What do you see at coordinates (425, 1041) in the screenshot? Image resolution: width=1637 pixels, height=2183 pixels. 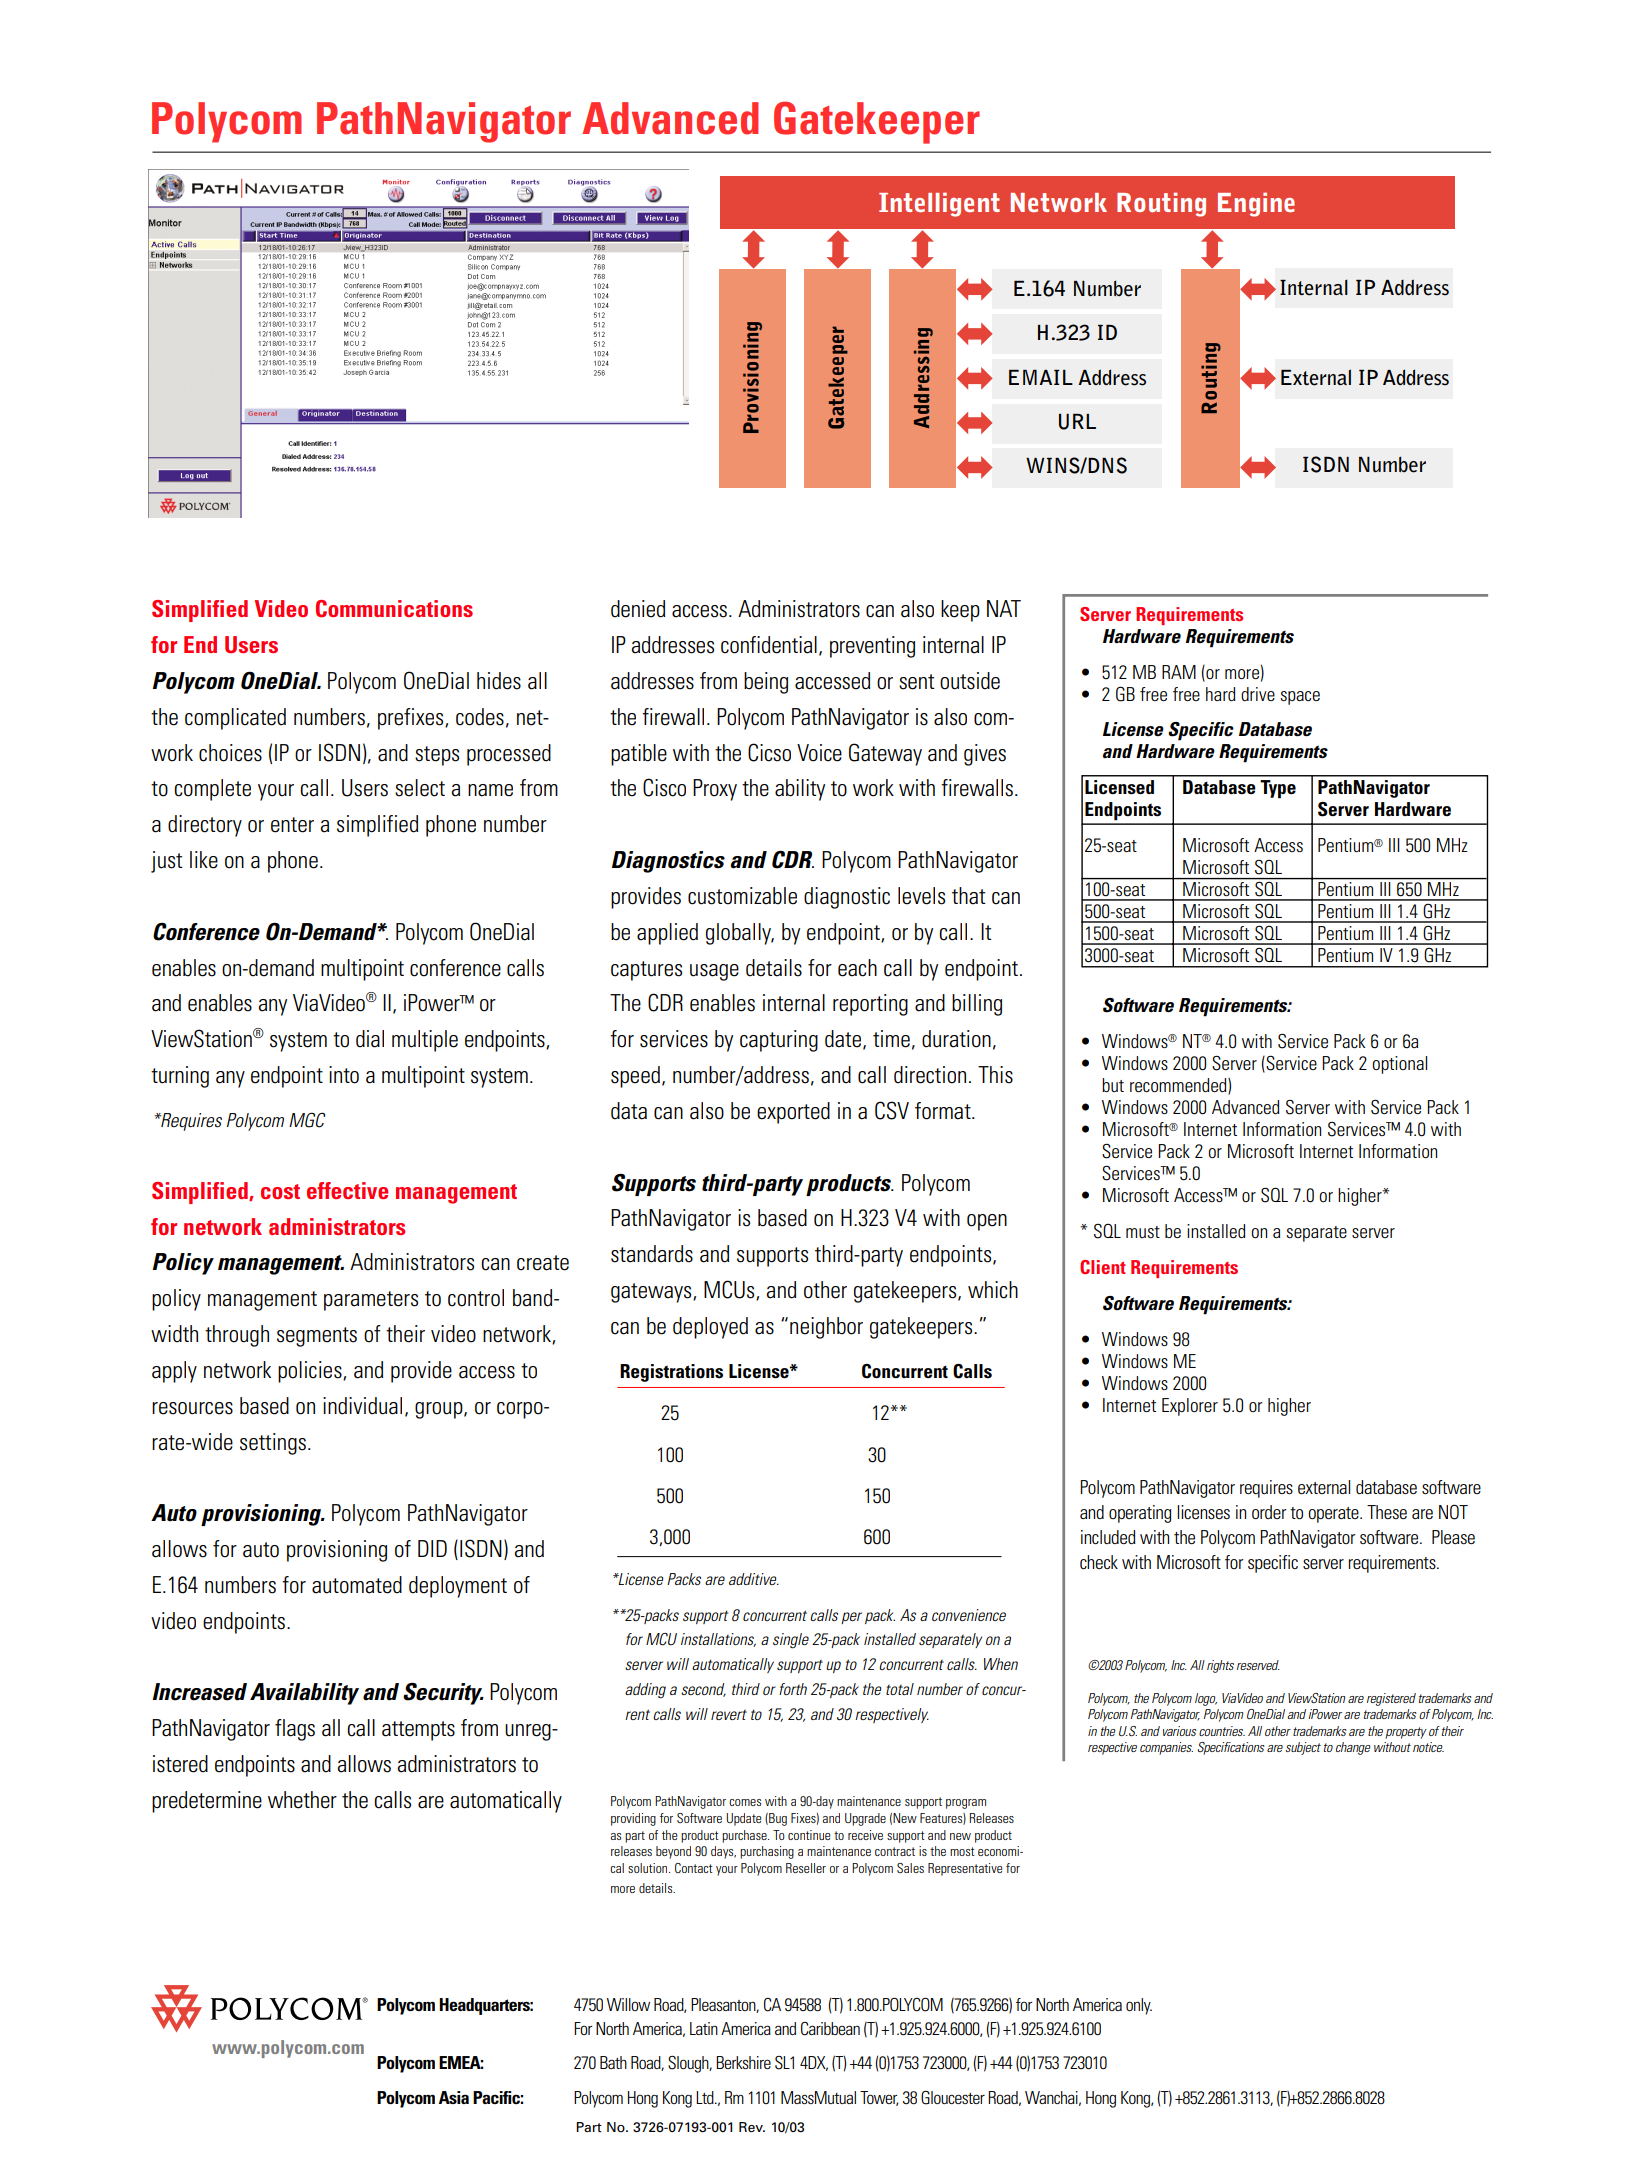 I see `multiple` at bounding box center [425, 1041].
